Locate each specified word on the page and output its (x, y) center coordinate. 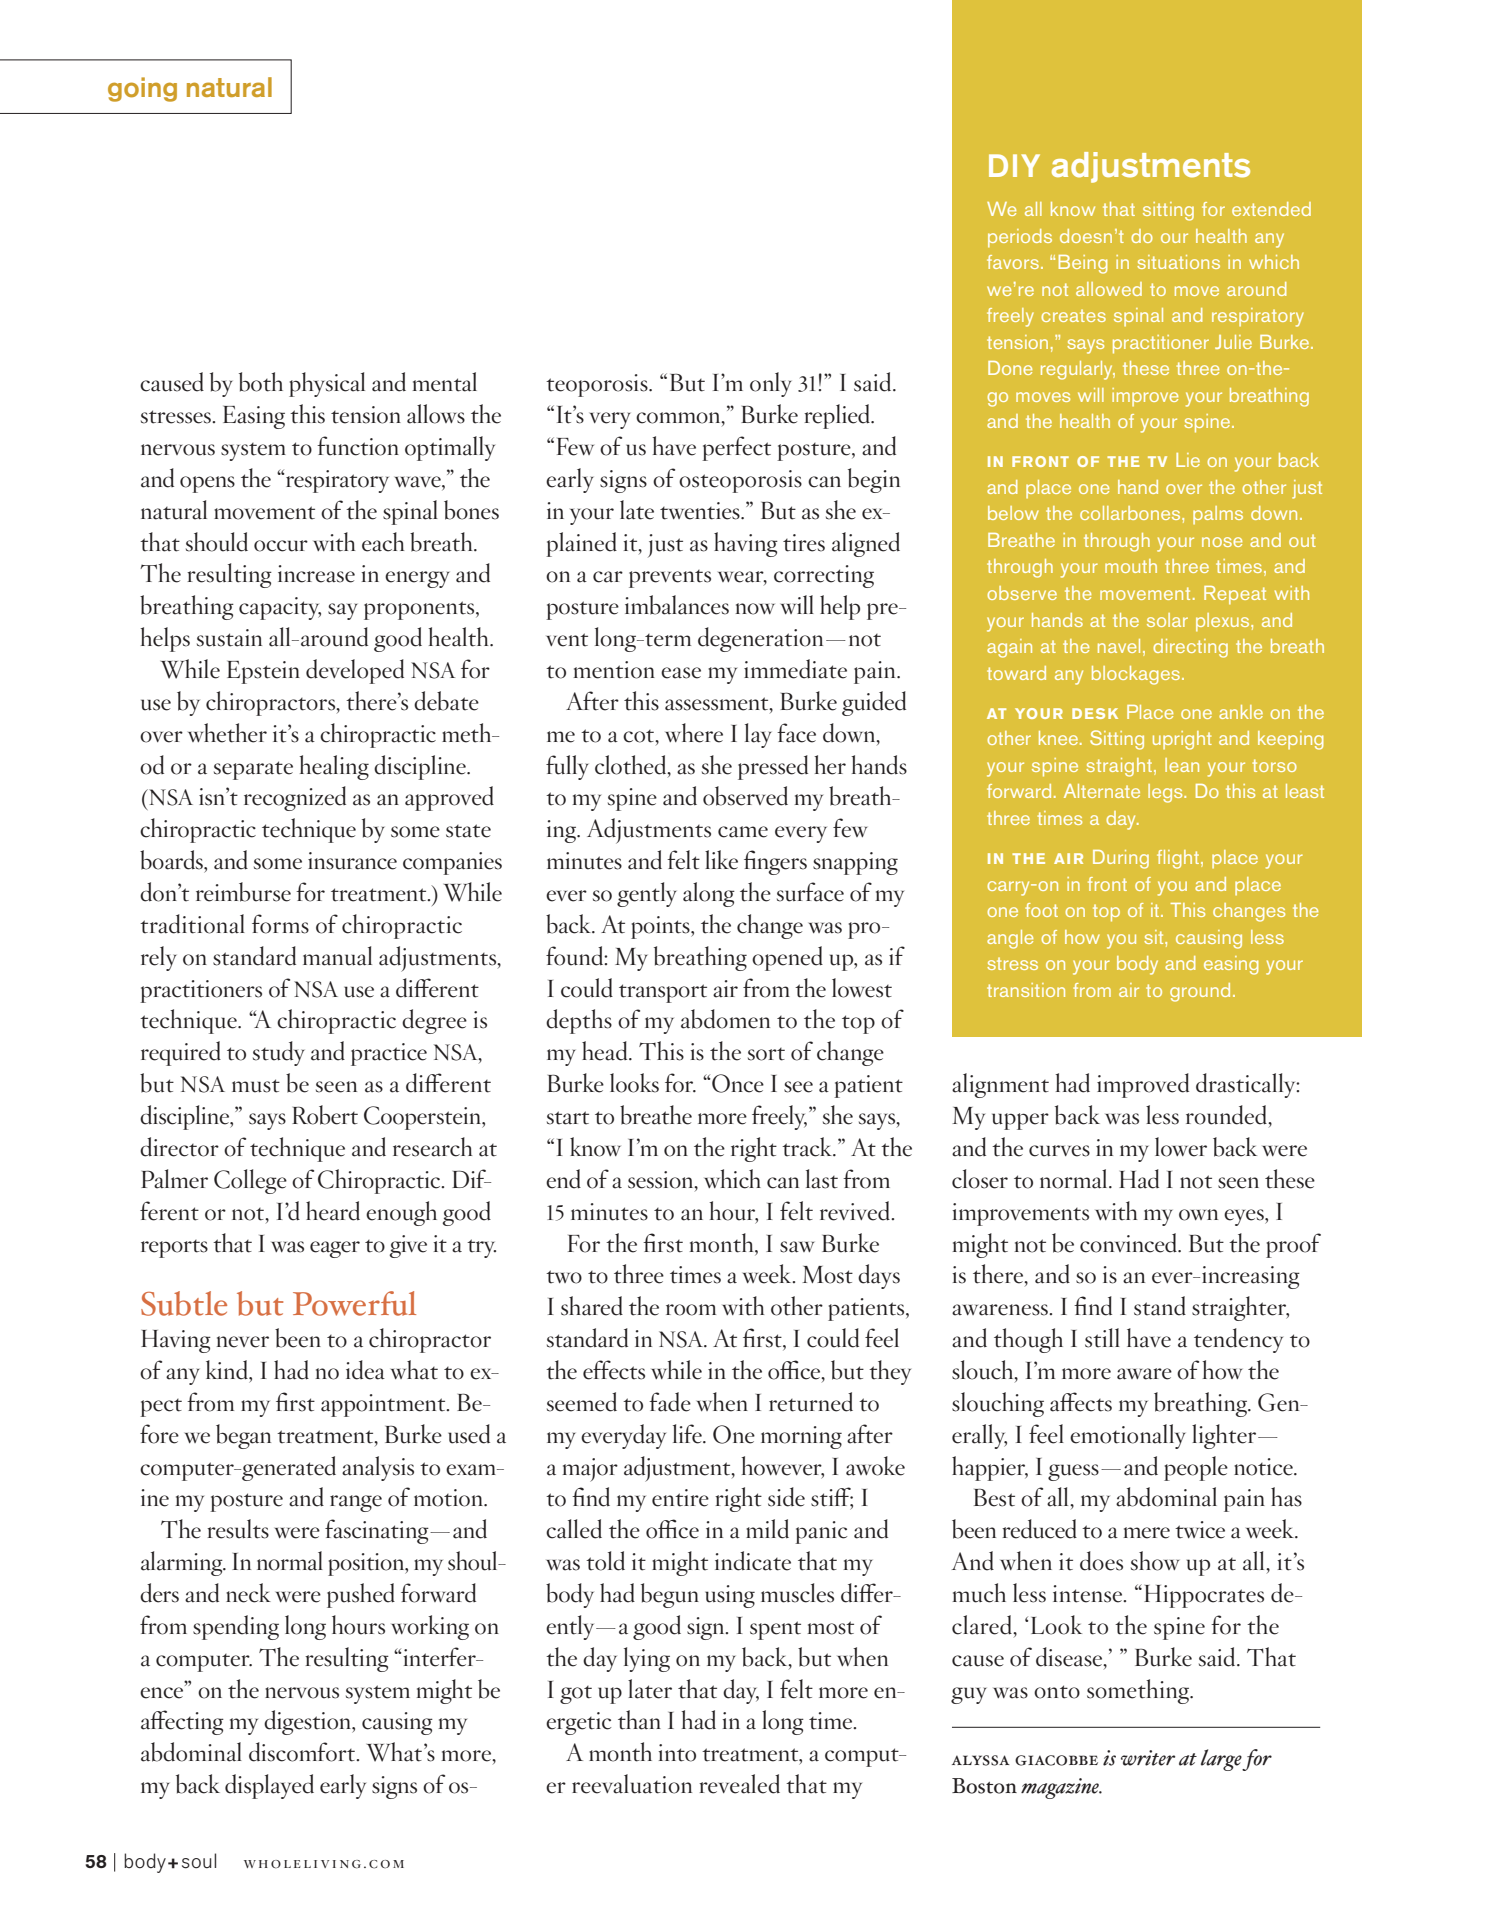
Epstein (263, 672)
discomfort (303, 1752)
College (250, 1181)
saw (797, 1247)
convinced (1130, 1243)
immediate (795, 669)
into (677, 1753)
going (142, 89)
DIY (1014, 165)
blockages (1137, 675)
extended (1271, 209)
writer (1148, 1758)
